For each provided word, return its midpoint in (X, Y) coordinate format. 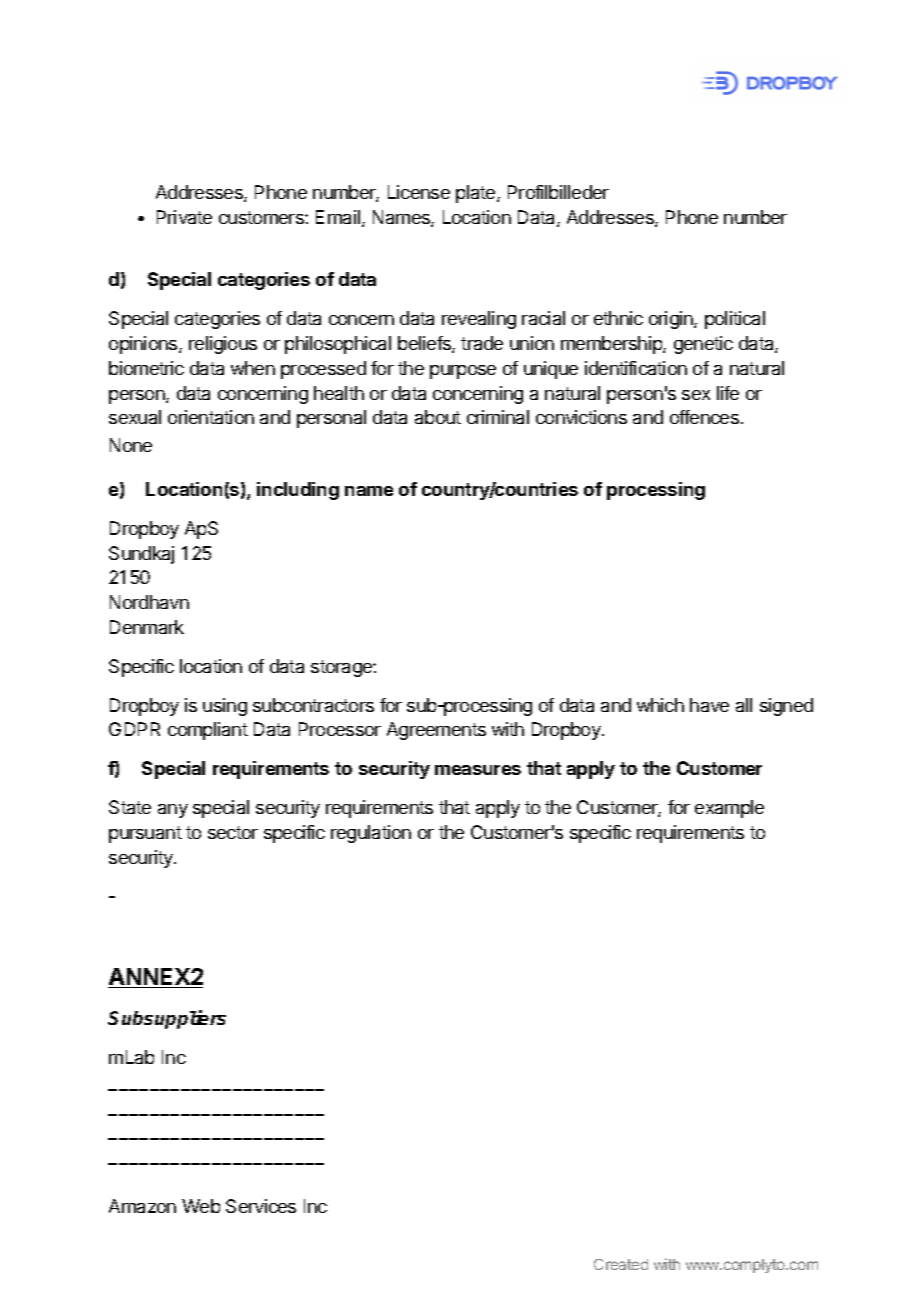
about (438, 417)
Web (201, 1206)
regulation (371, 834)
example (729, 809)
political (735, 320)
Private (184, 217)
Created (621, 1264)
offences (704, 417)
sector (233, 832)
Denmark (147, 627)
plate (477, 194)
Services (261, 1206)
